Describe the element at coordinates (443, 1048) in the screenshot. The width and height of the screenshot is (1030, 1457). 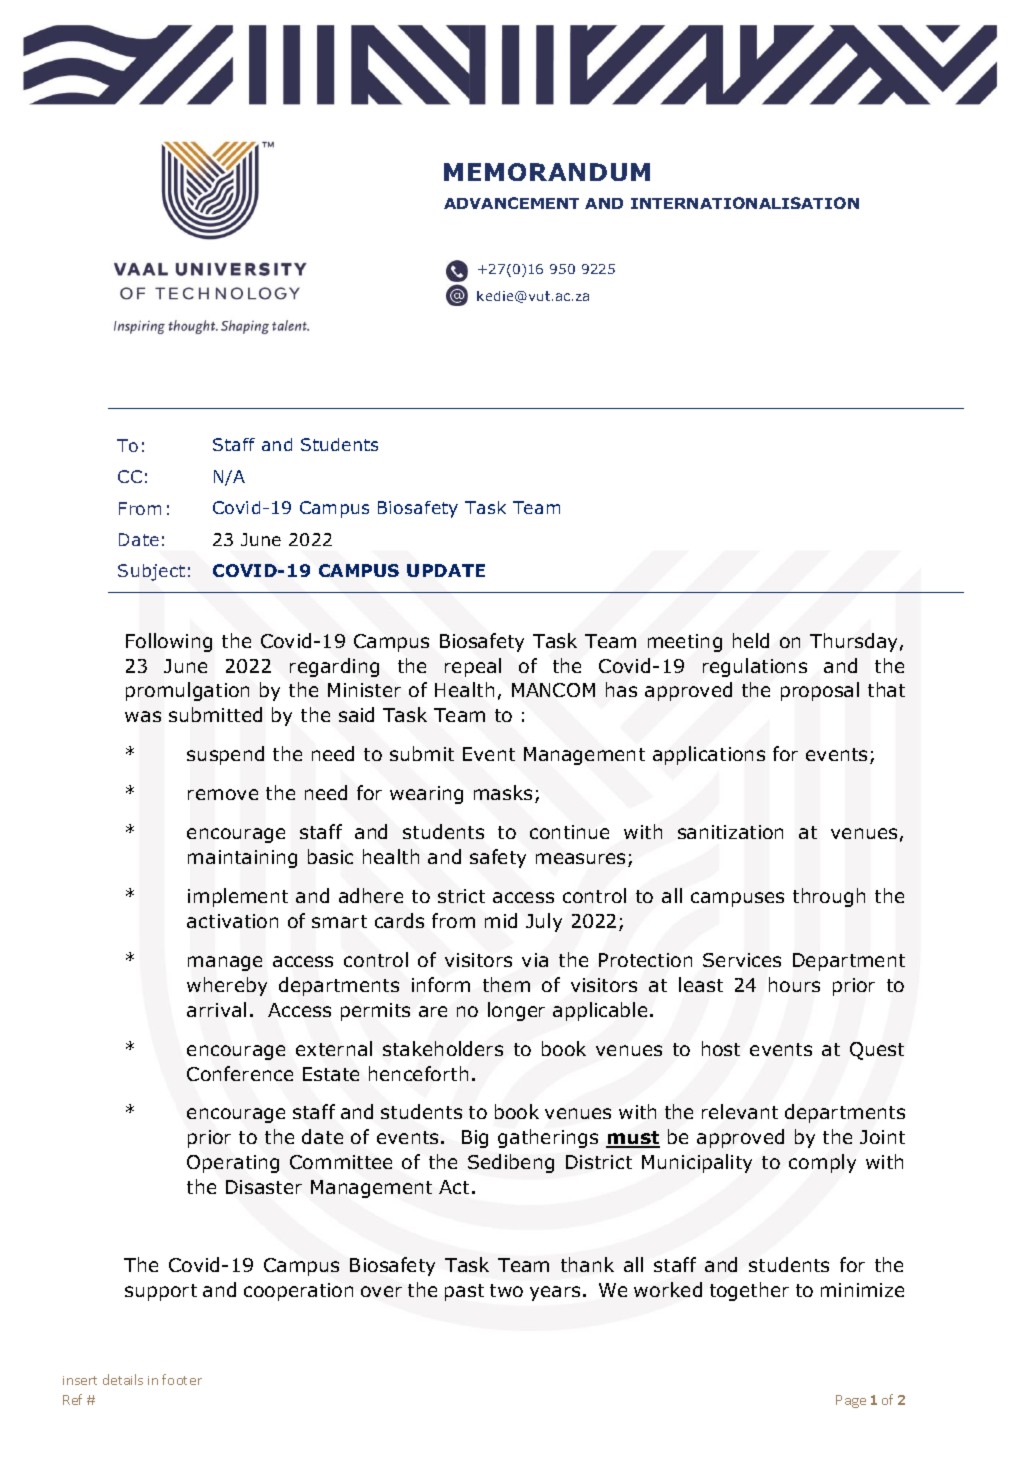
I see `stakeholders` at that location.
